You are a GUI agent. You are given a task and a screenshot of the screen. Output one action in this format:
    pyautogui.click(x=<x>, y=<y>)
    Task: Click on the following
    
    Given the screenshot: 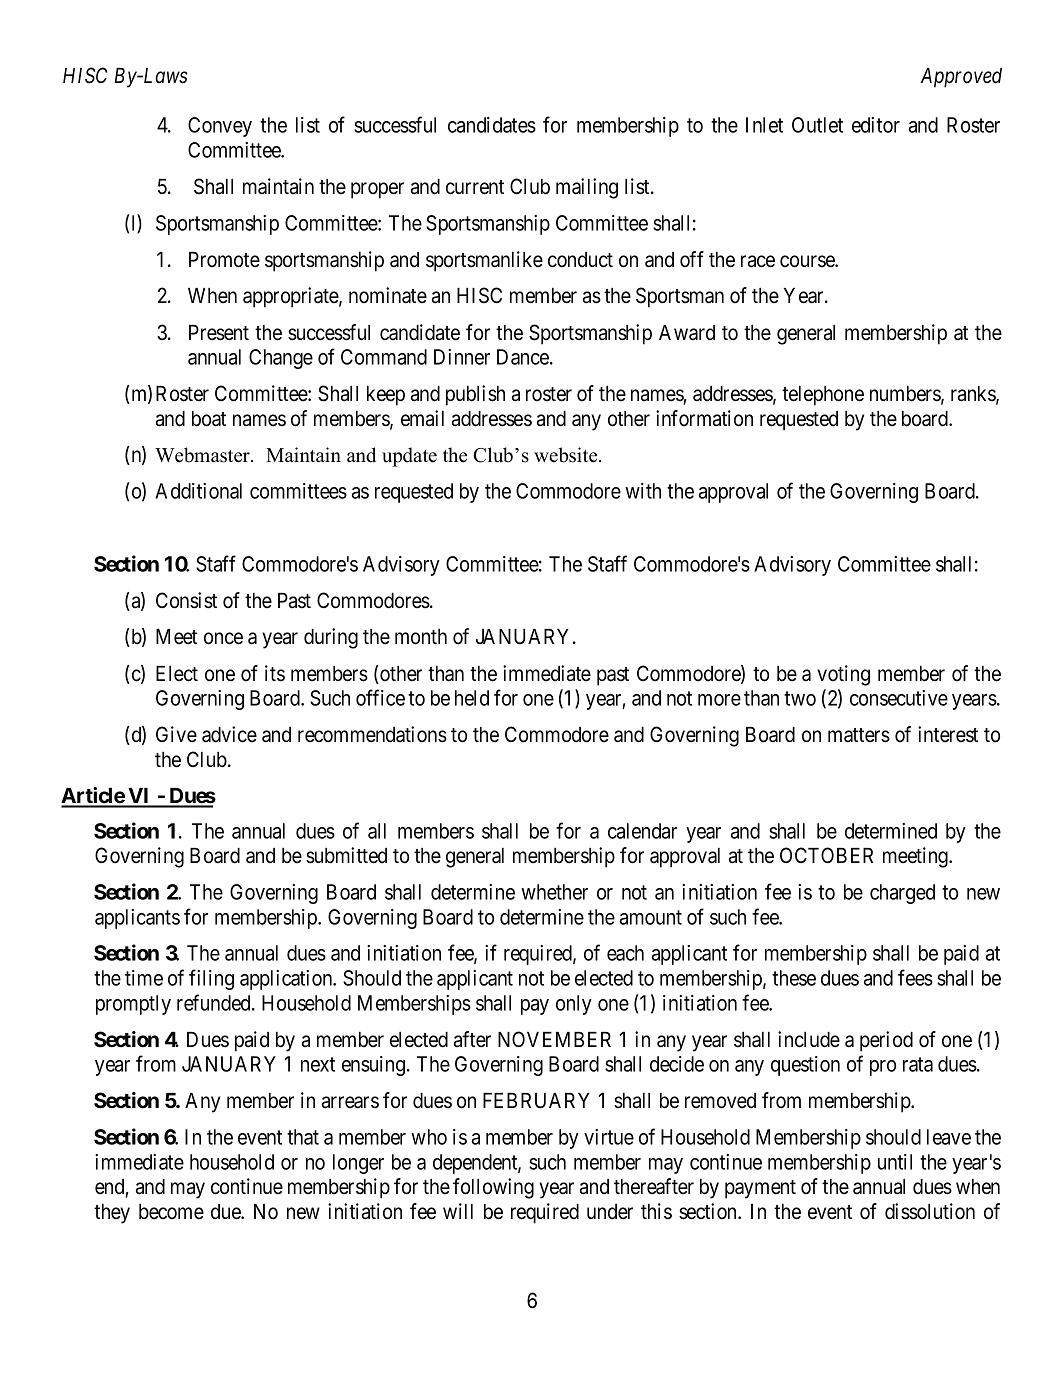 What is the action you would take?
    pyautogui.click(x=493, y=1188)
